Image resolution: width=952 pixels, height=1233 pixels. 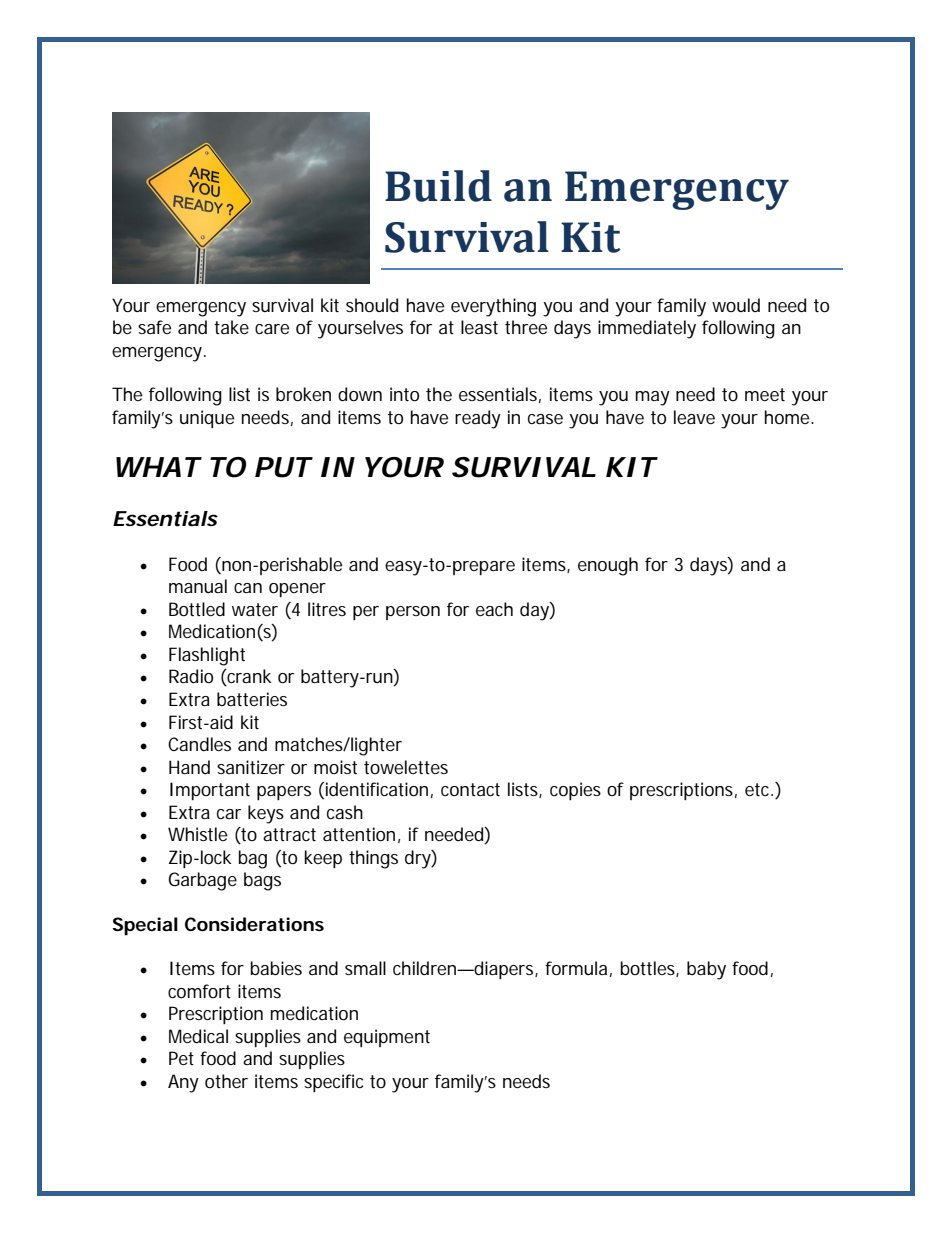 I want to click on enough, so click(x=608, y=566).
